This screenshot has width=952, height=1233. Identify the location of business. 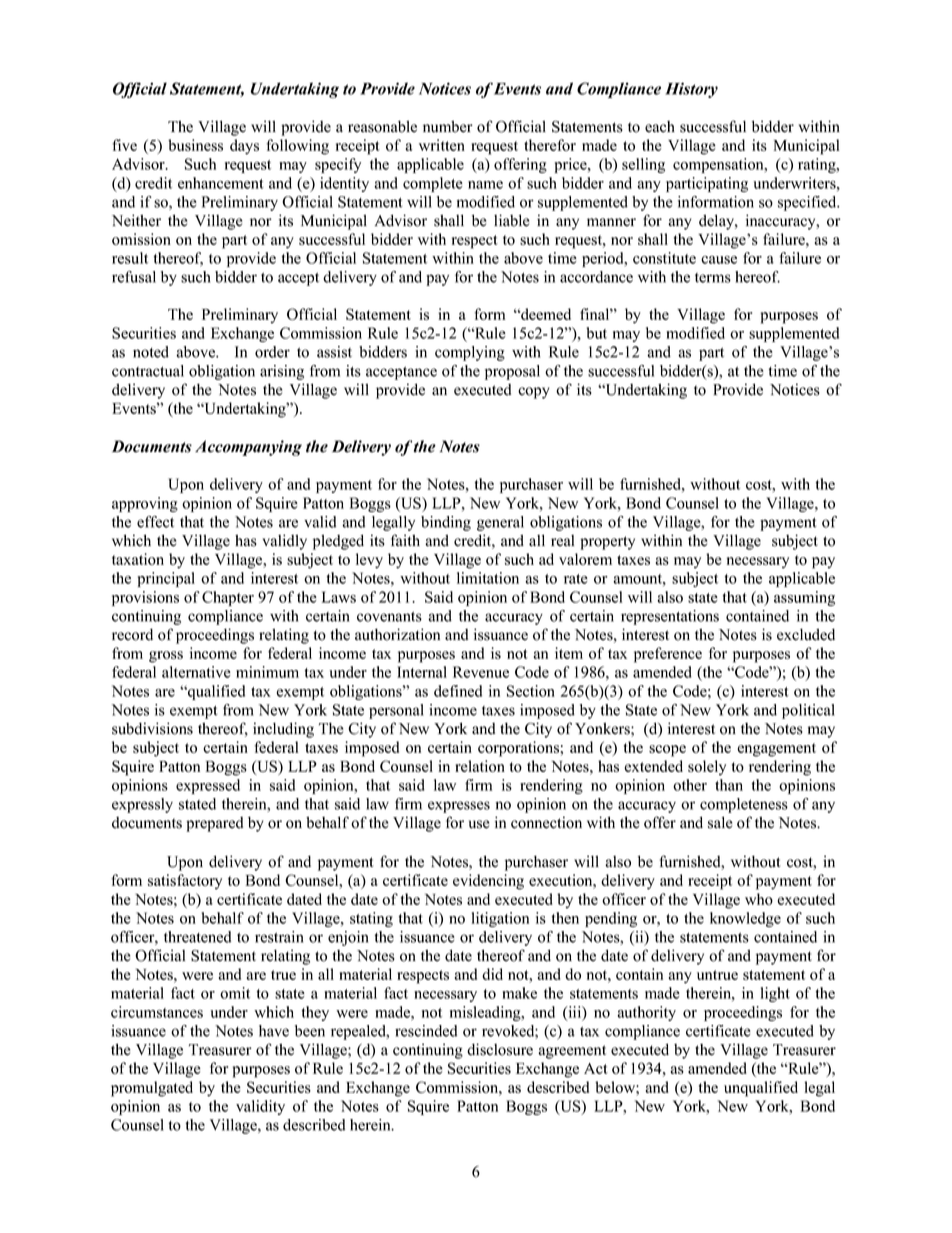
(195, 145).
